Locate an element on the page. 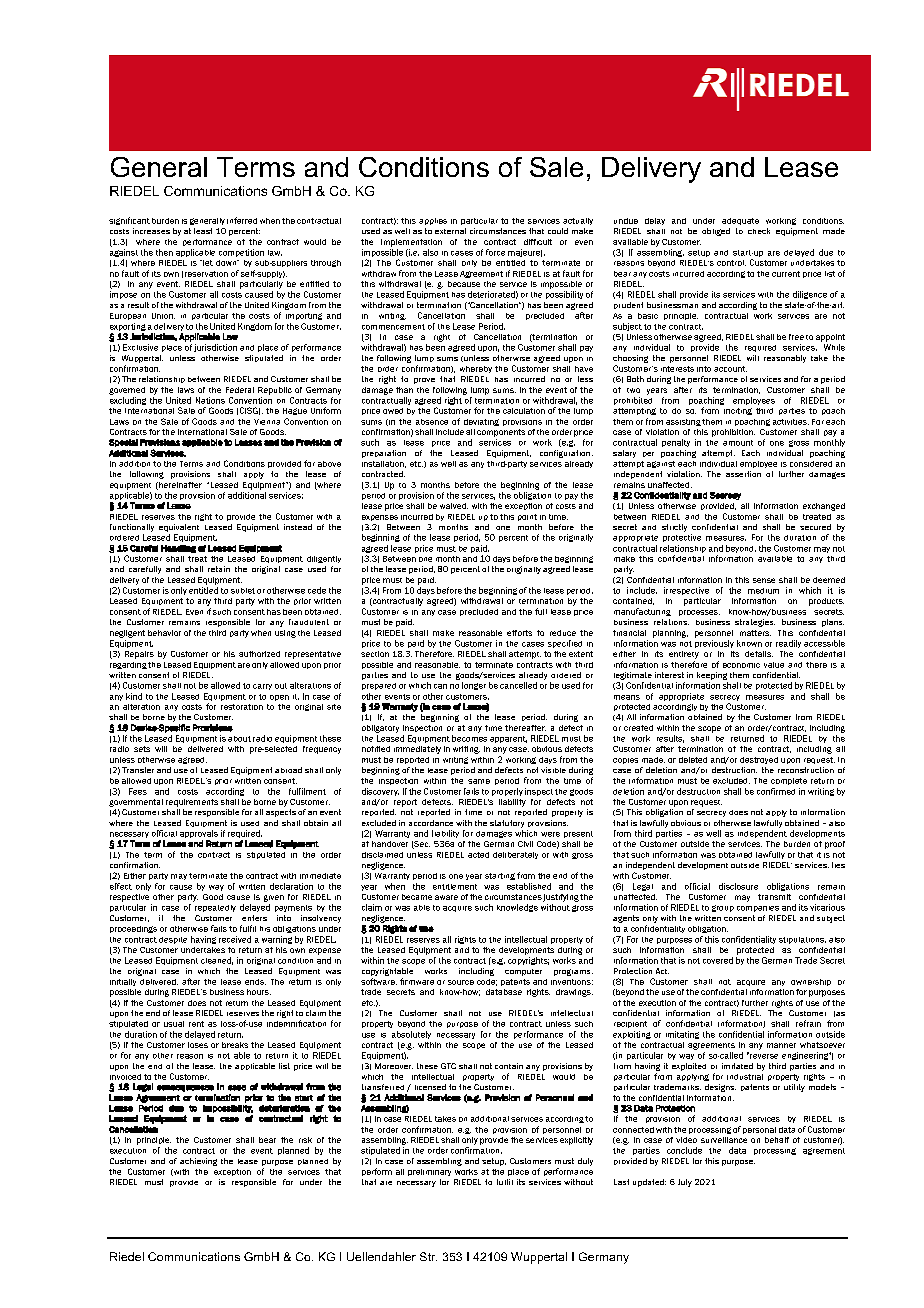  aware is located at coordinates (446, 897).
